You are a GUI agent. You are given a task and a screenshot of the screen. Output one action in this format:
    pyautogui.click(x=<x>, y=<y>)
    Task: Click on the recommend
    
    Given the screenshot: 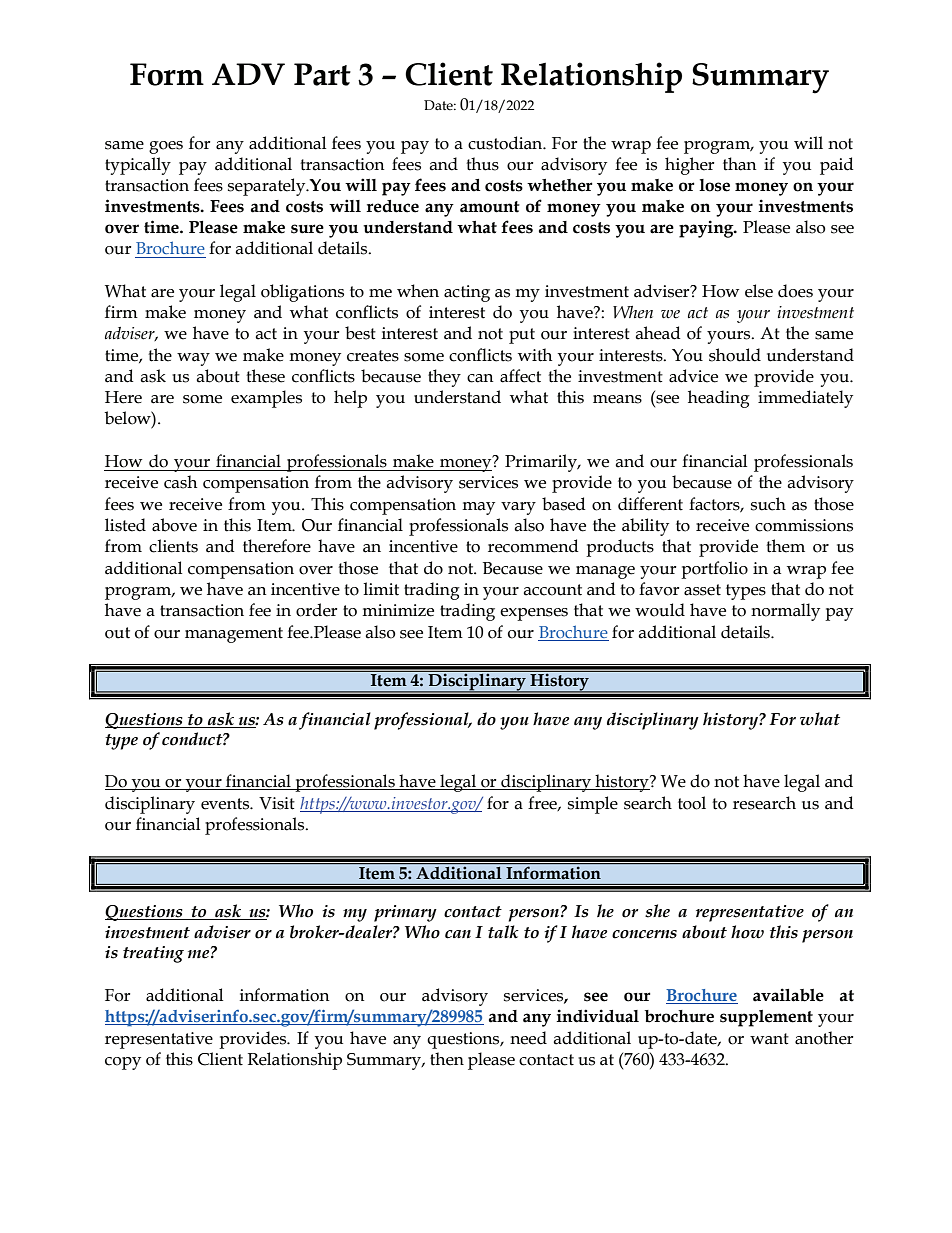 What is the action you would take?
    pyautogui.click(x=533, y=546)
